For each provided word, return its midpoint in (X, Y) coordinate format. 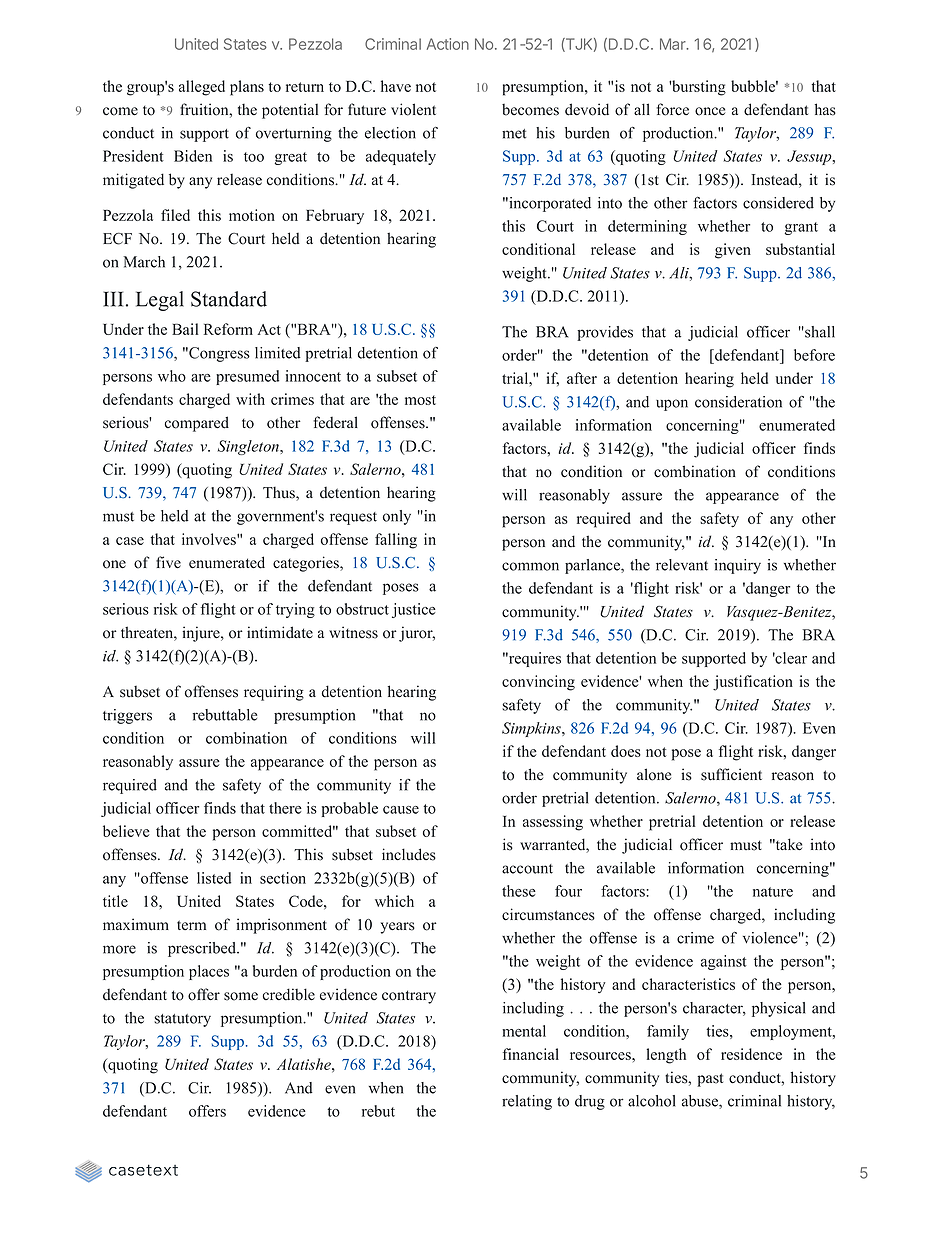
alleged (202, 88)
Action (448, 44)
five (168, 562)
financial (531, 1054)
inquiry (737, 566)
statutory (182, 1020)
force (672, 109)
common (530, 566)
